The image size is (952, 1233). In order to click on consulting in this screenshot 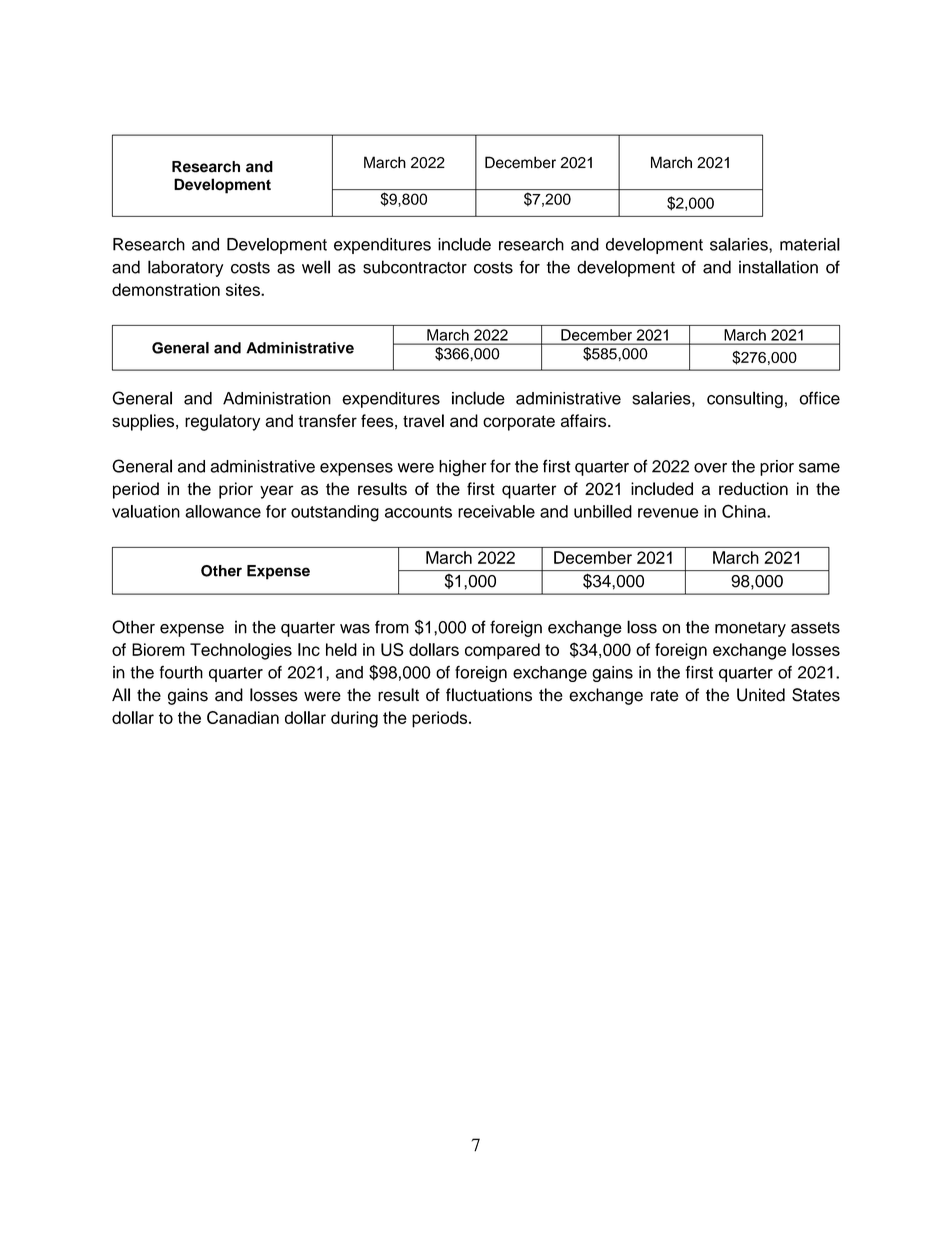, I will do `click(745, 399)`.
